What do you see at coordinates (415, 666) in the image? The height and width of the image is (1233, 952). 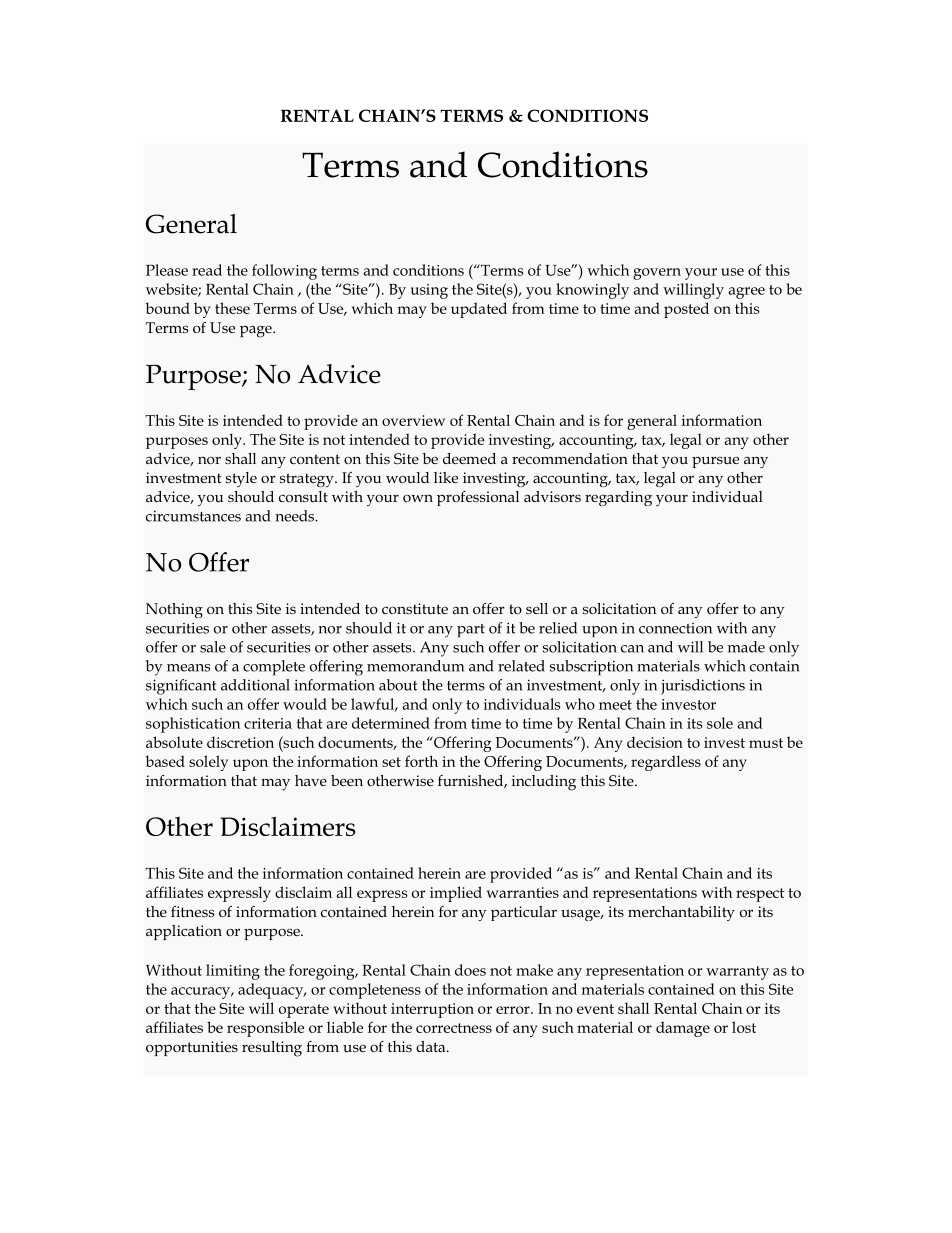 I see `memorandum` at bounding box center [415, 666].
